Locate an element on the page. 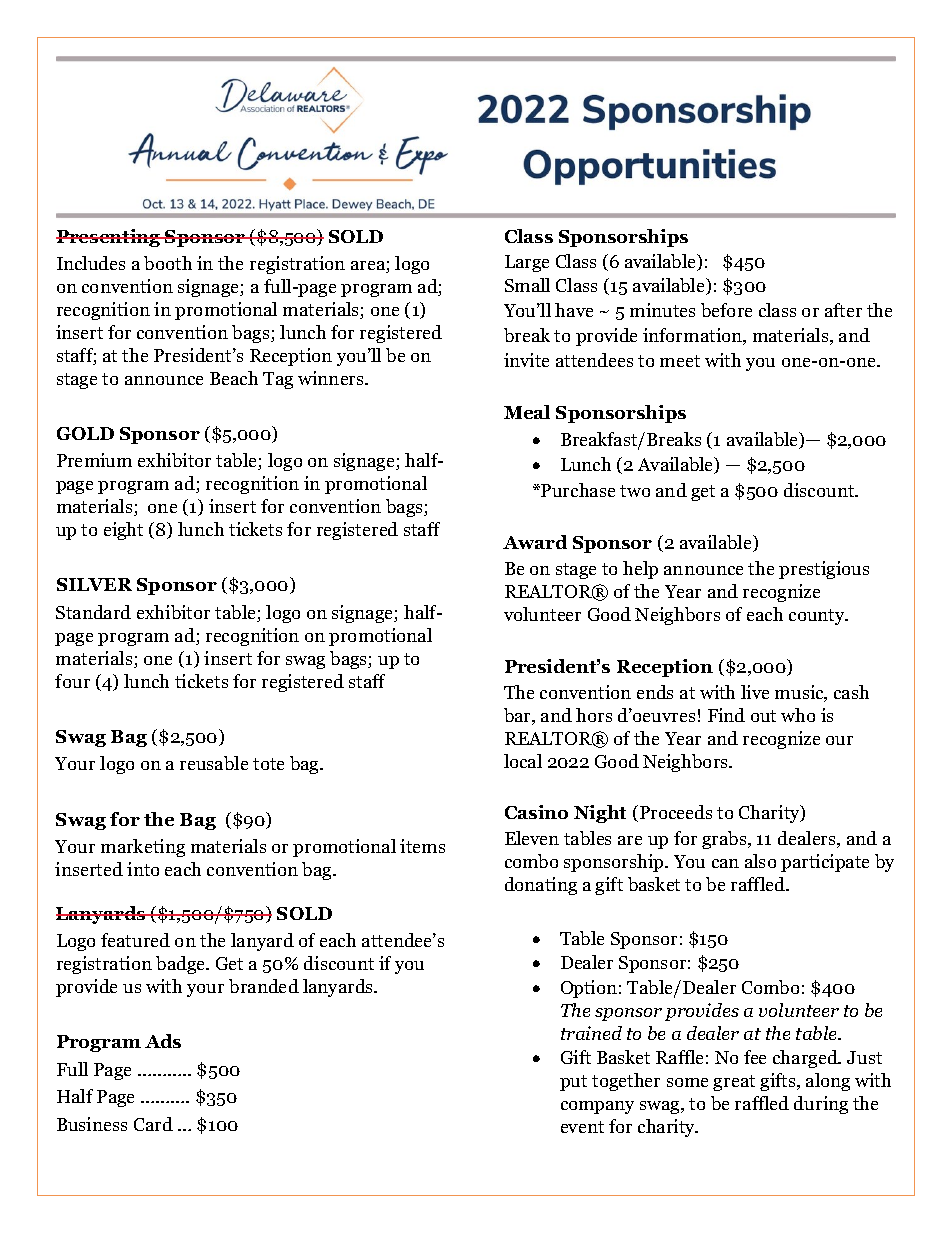  also is located at coordinates (760, 861).
